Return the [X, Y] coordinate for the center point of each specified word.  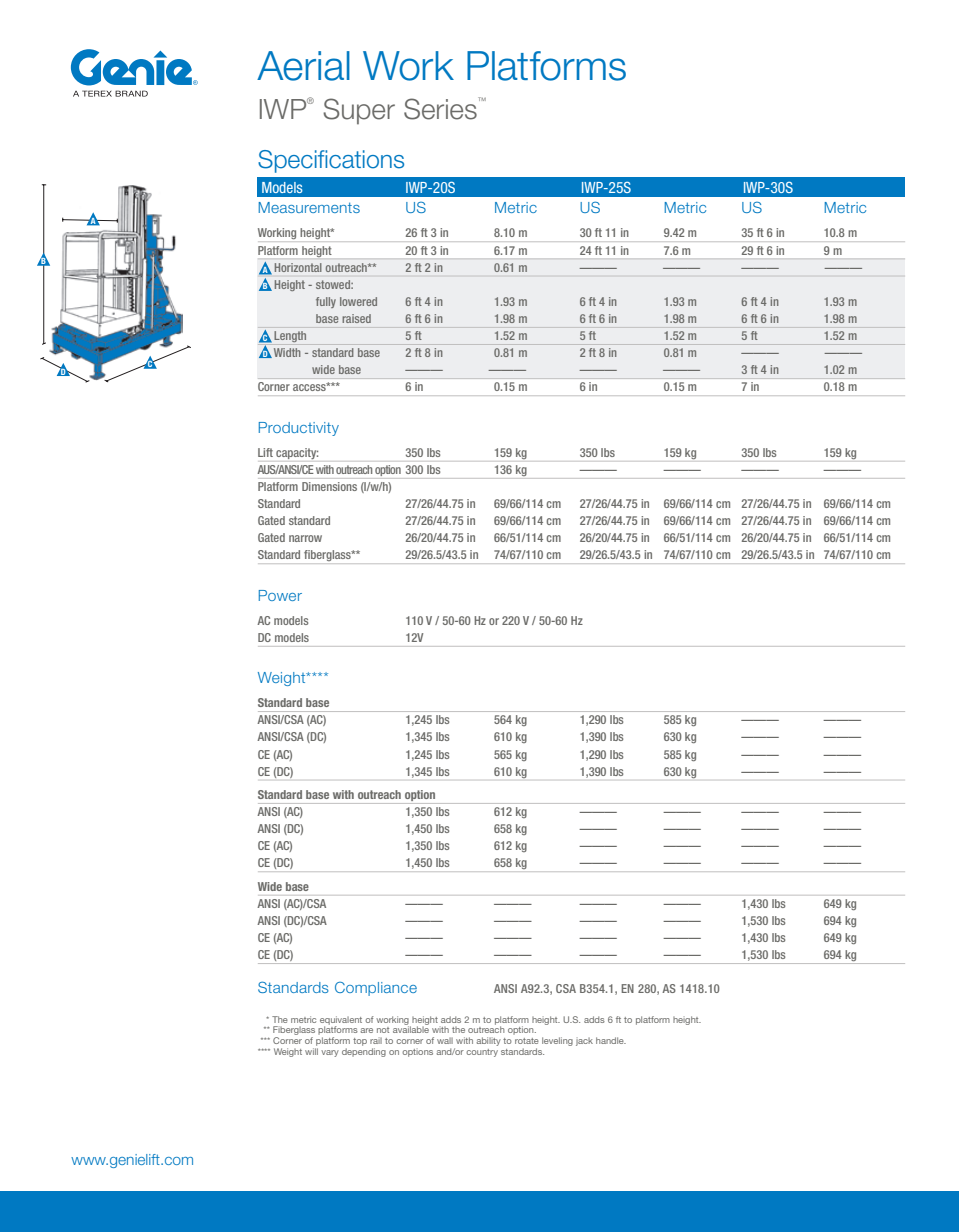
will [311, 1051]
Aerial [303, 66]
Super [359, 111]
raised [356, 318]
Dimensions [329, 486]
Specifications [331, 161]
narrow [305, 538]
